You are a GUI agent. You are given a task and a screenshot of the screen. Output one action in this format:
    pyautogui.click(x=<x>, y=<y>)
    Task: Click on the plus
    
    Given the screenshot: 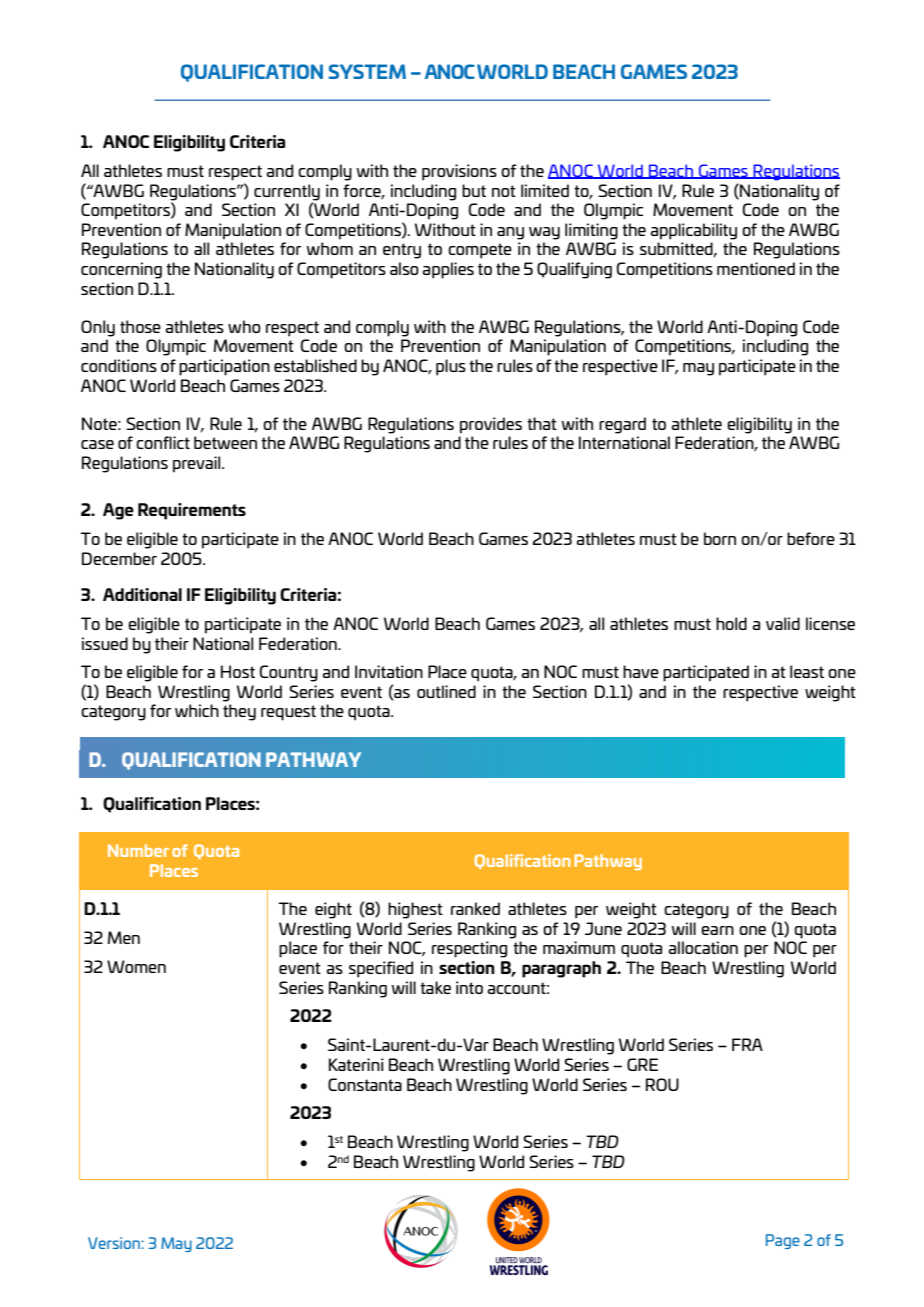 What is the action you would take?
    pyautogui.click(x=451, y=367)
